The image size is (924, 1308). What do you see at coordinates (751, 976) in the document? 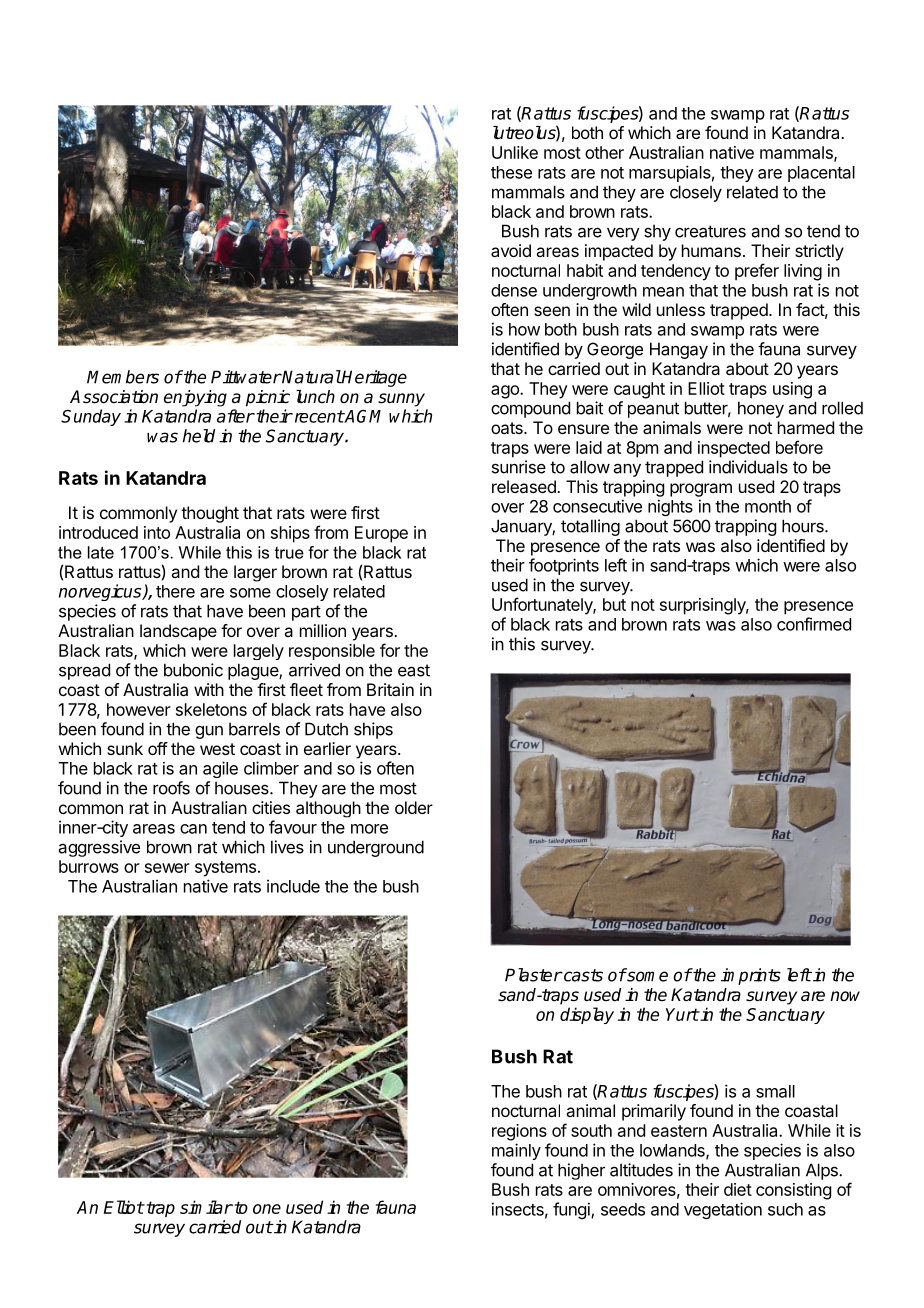
I see `imprints` at bounding box center [751, 976].
